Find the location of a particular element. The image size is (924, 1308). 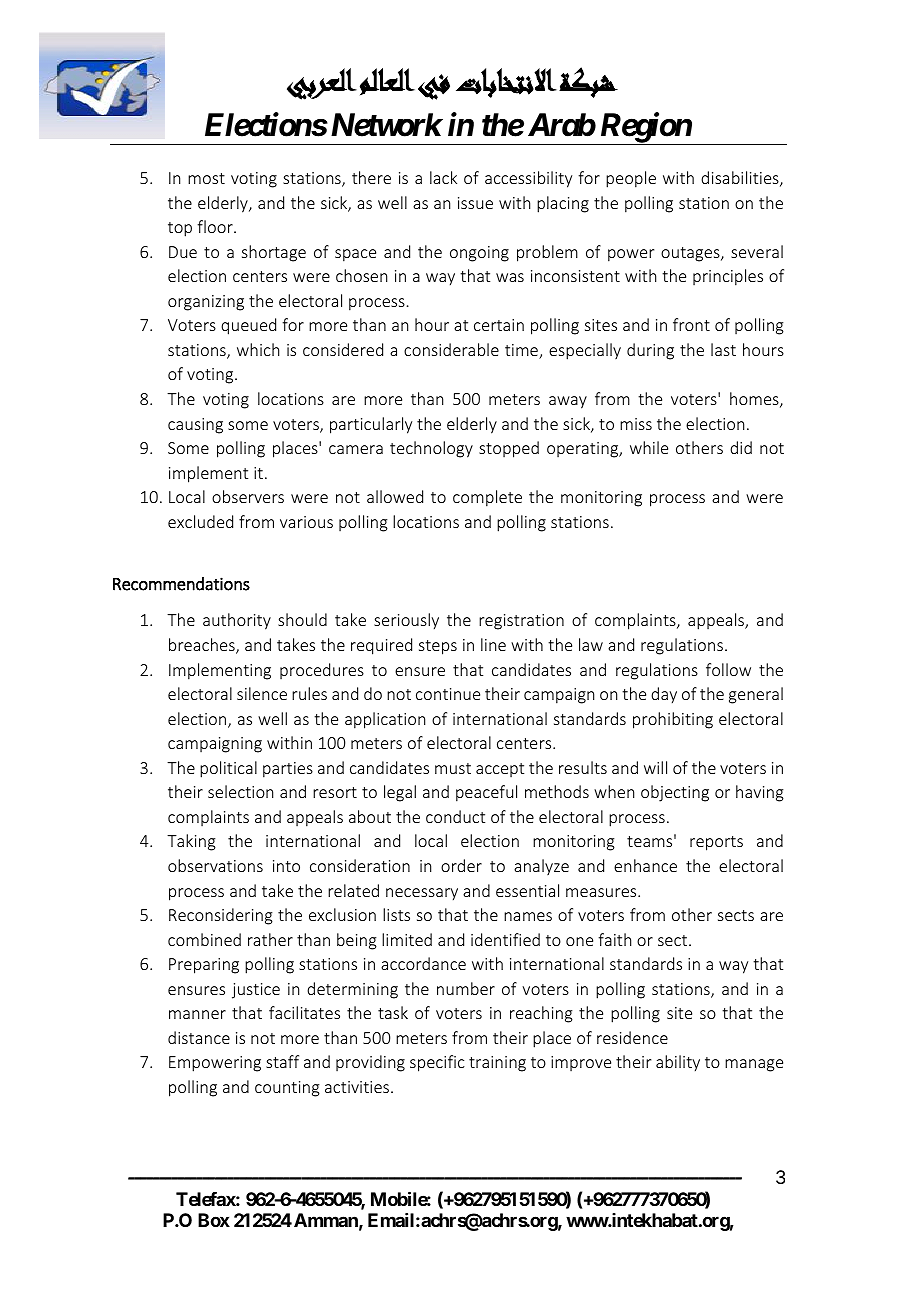

day is located at coordinates (664, 695).
